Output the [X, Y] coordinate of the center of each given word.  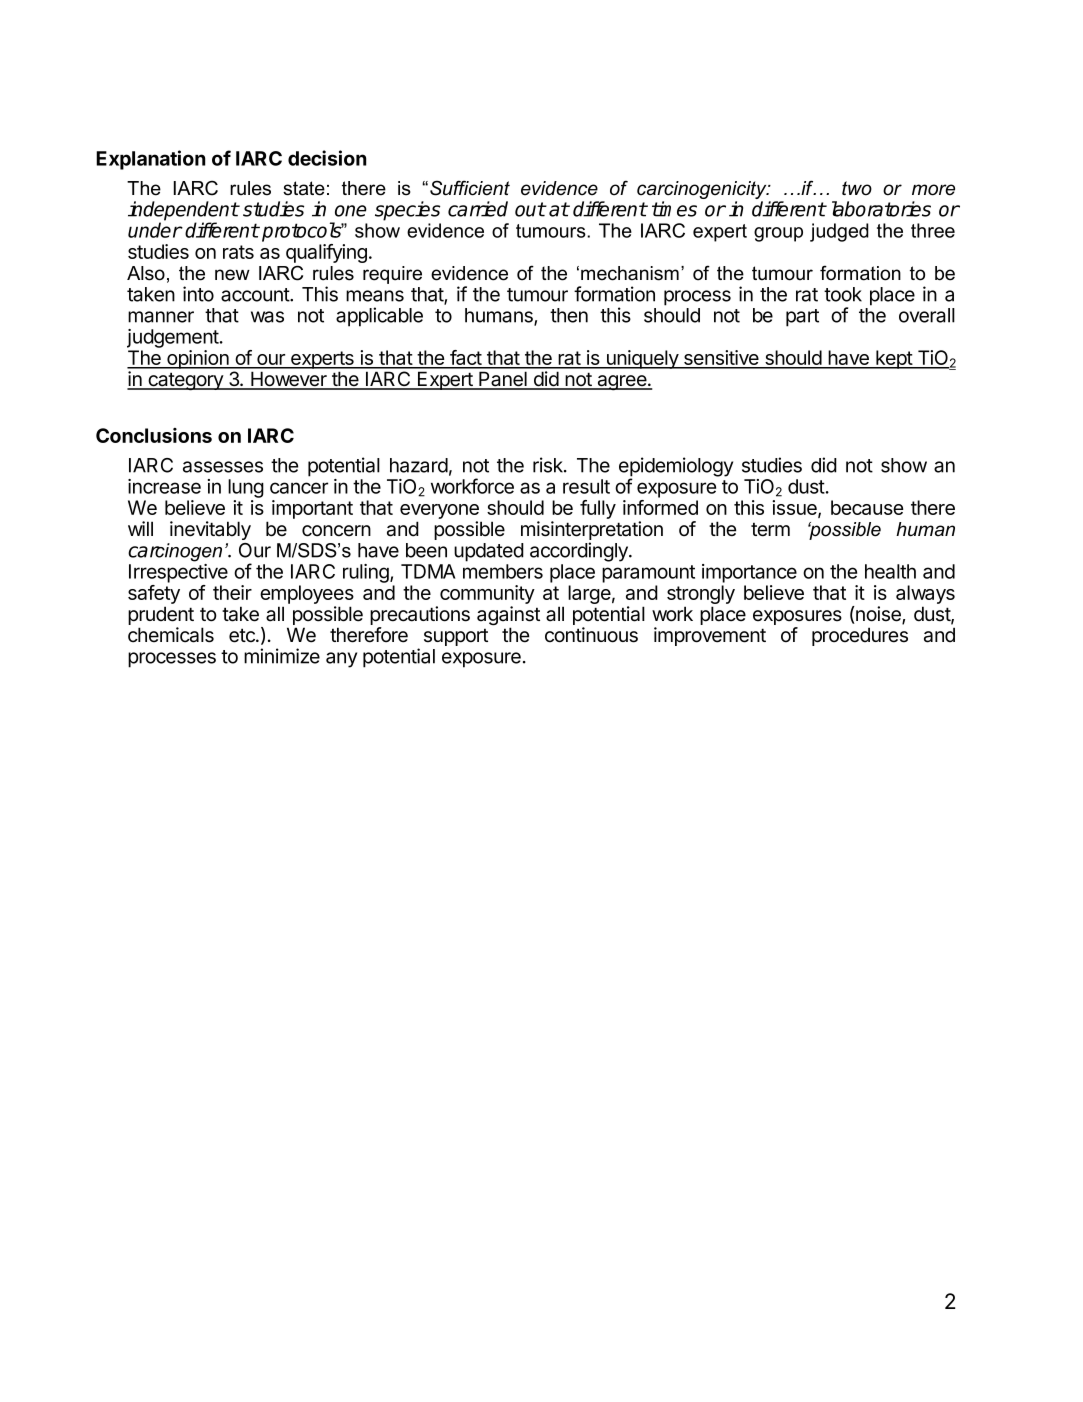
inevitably [210, 530]
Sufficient [470, 188]
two [857, 188]
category [185, 381]
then [569, 315]
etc [243, 635]
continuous [591, 635]
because [867, 507]
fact [465, 359]
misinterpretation [592, 532]
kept [894, 359]
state [304, 188]
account [256, 295]
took [843, 294]
